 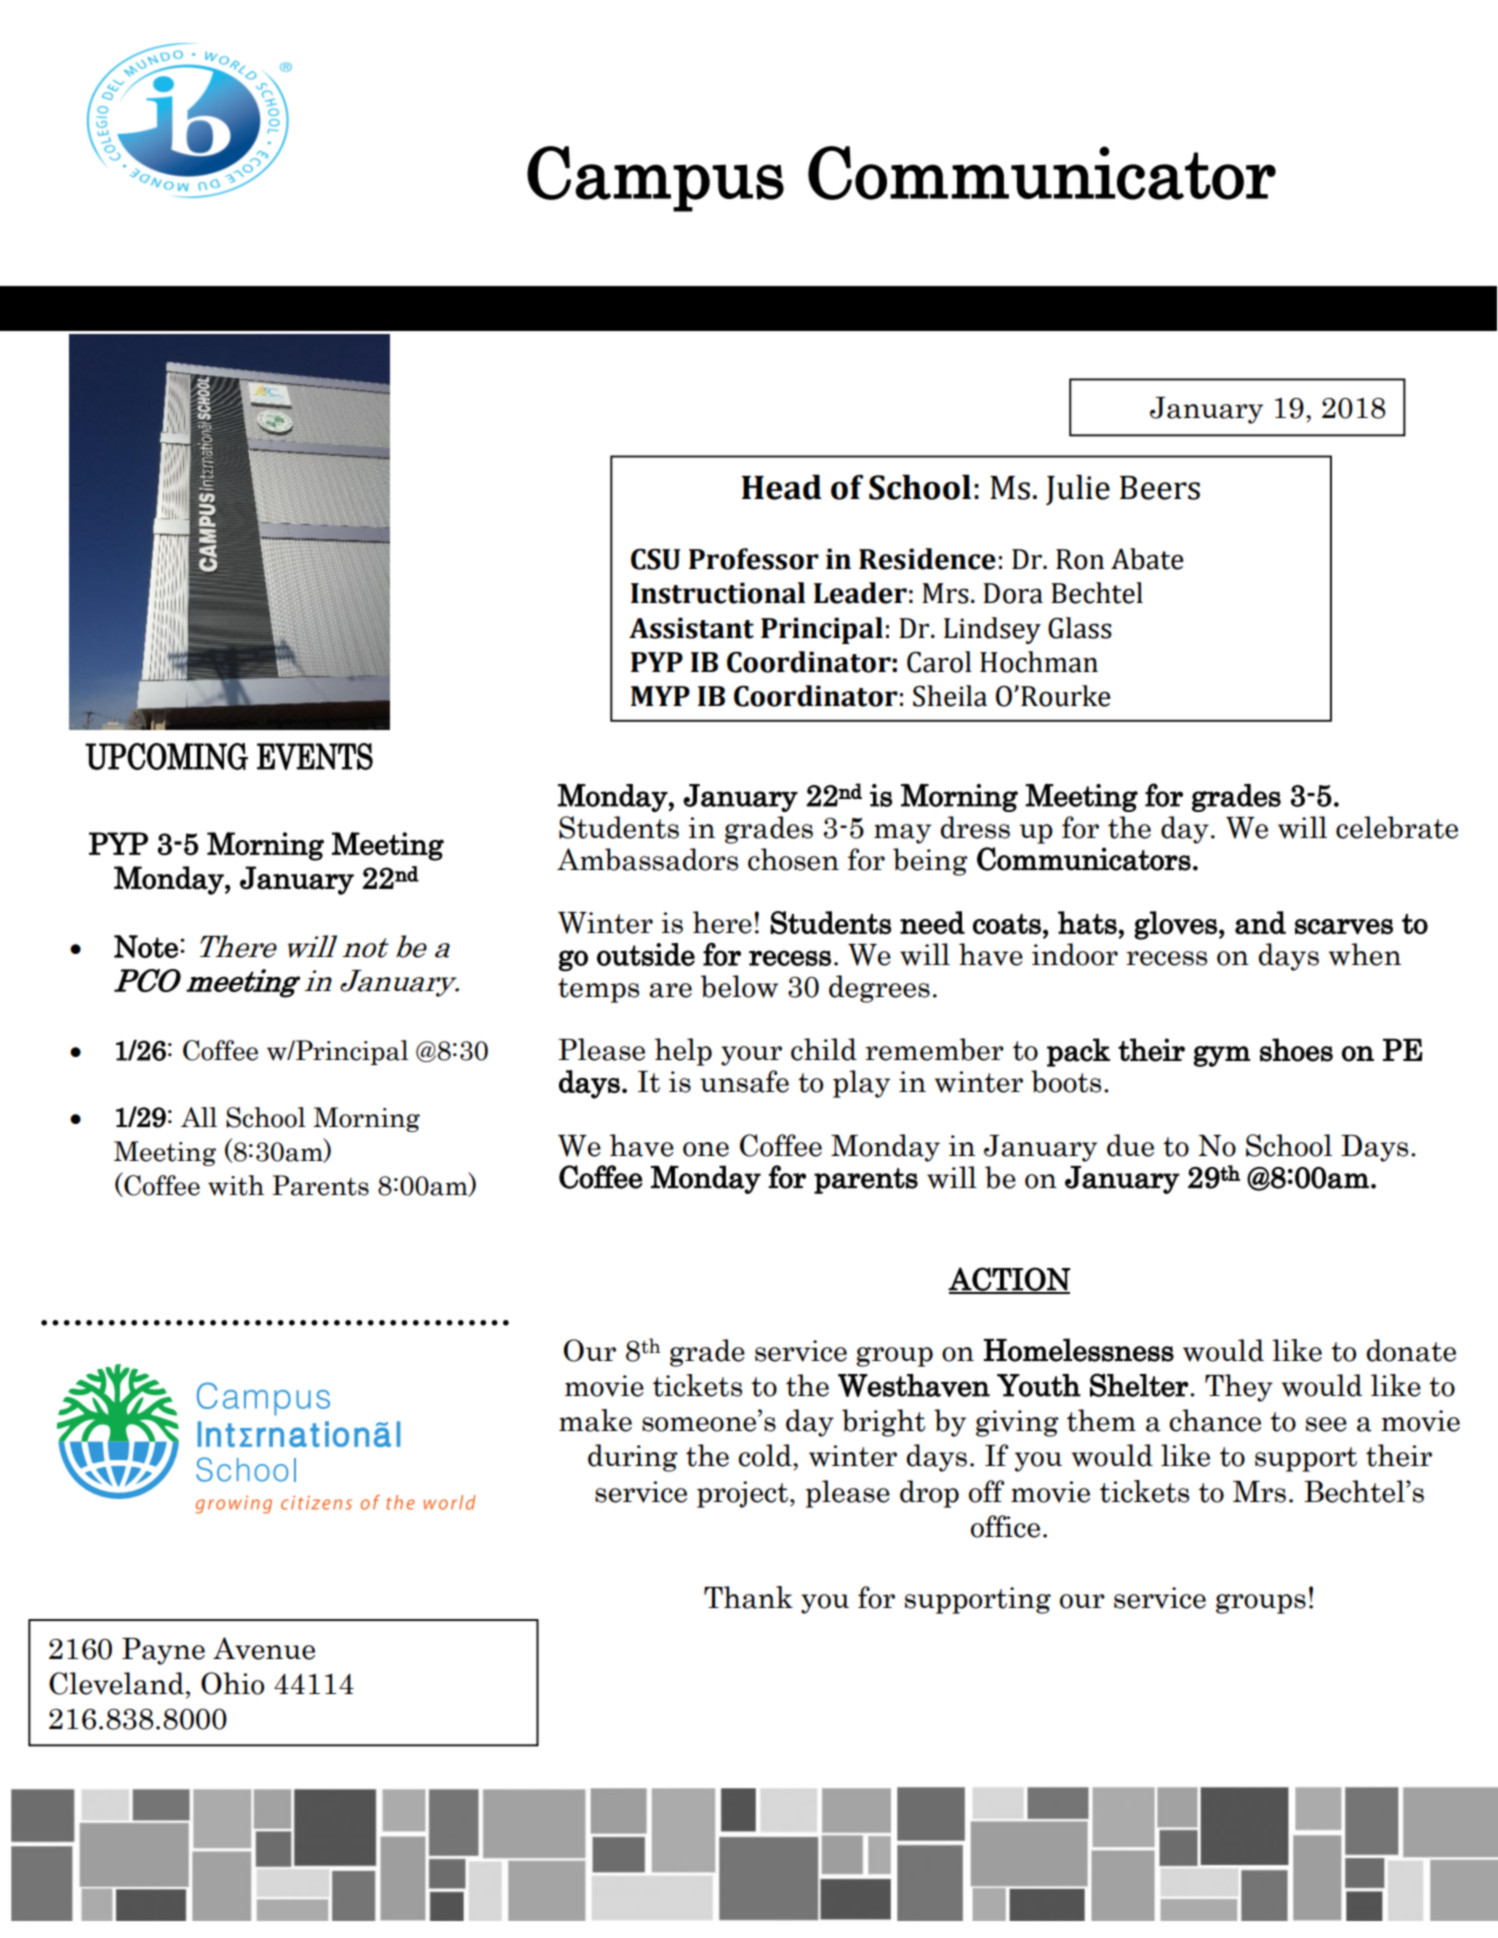 I want to click on Professor, so click(x=754, y=559).
